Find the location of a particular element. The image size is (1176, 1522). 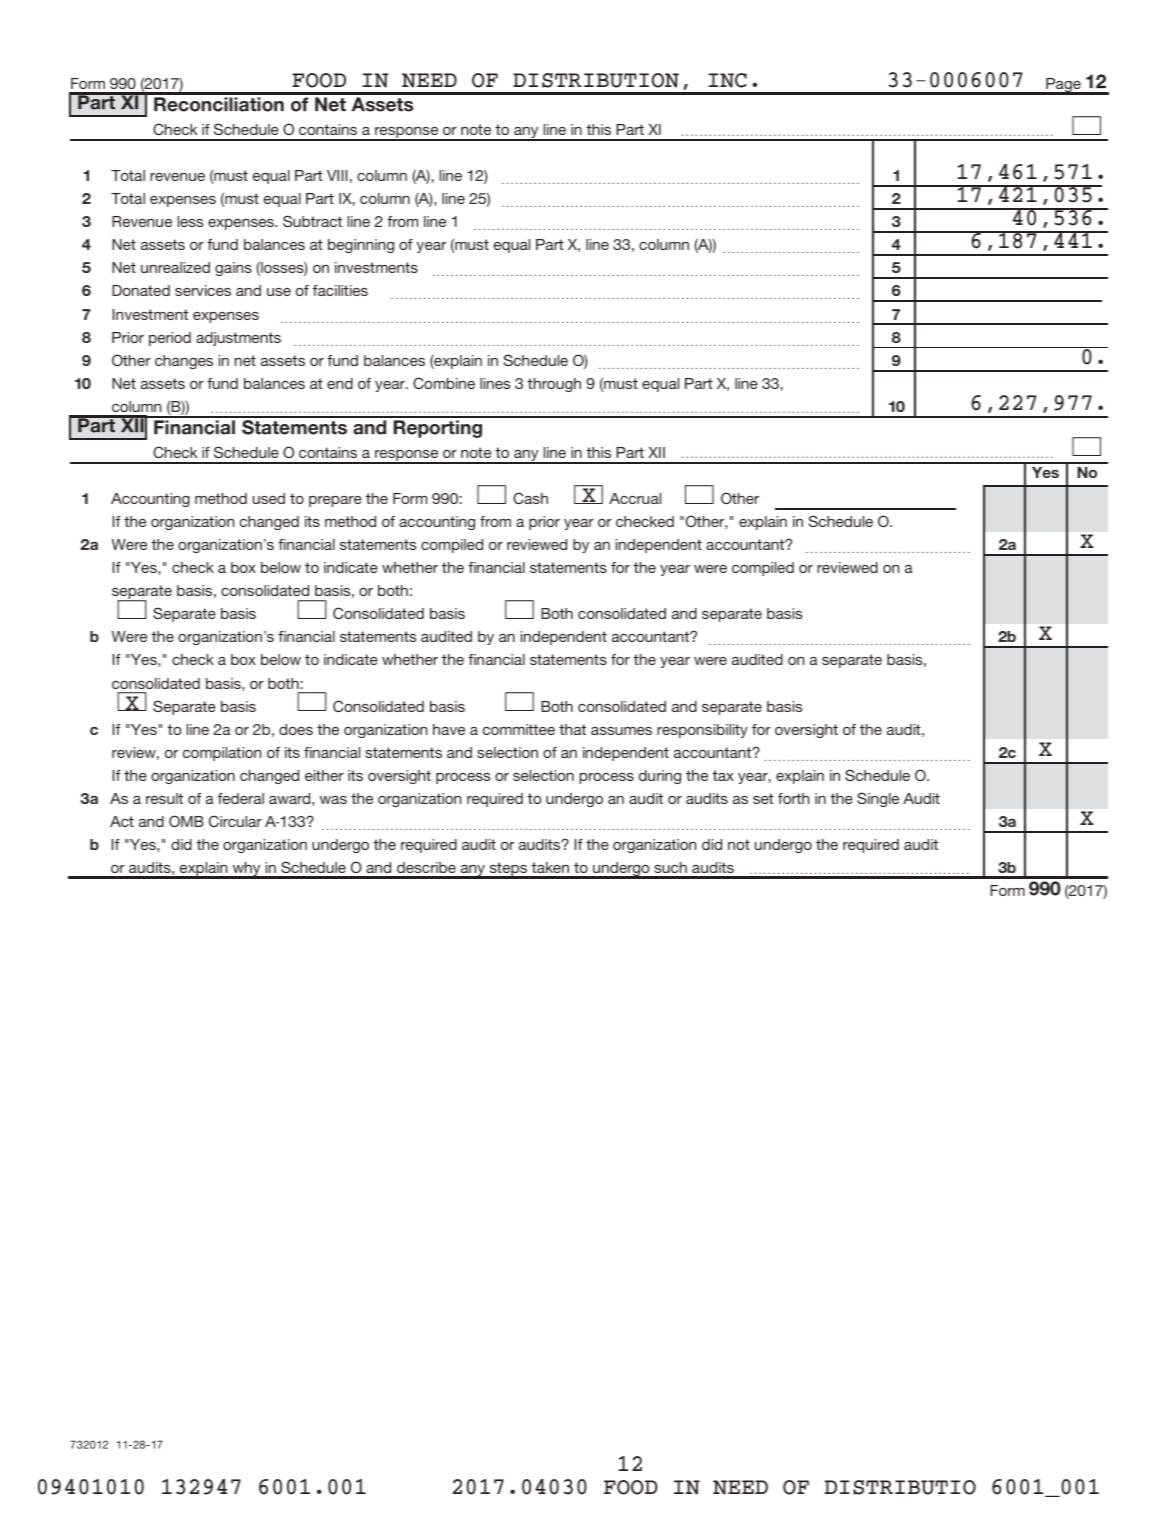

facilities is located at coordinates (340, 290).
